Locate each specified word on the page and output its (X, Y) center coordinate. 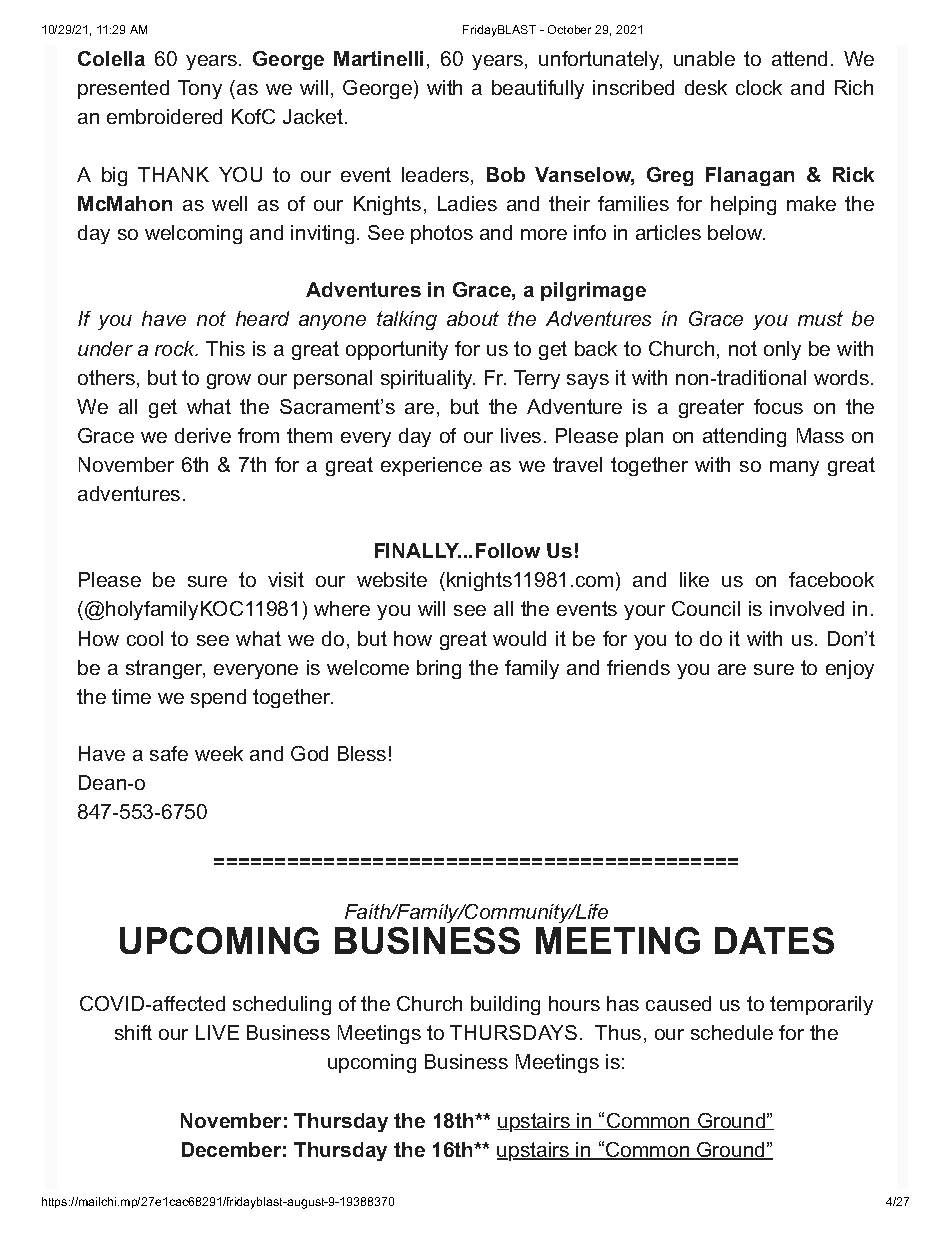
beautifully (538, 89)
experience (431, 466)
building (505, 1005)
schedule (732, 1032)
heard (262, 318)
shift (133, 1032)
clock (759, 87)
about (473, 318)
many (794, 468)
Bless (362, 753)
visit (286, 579)
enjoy (850, 669)
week (219, 753)
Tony (200, 89)
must (820, 318)
